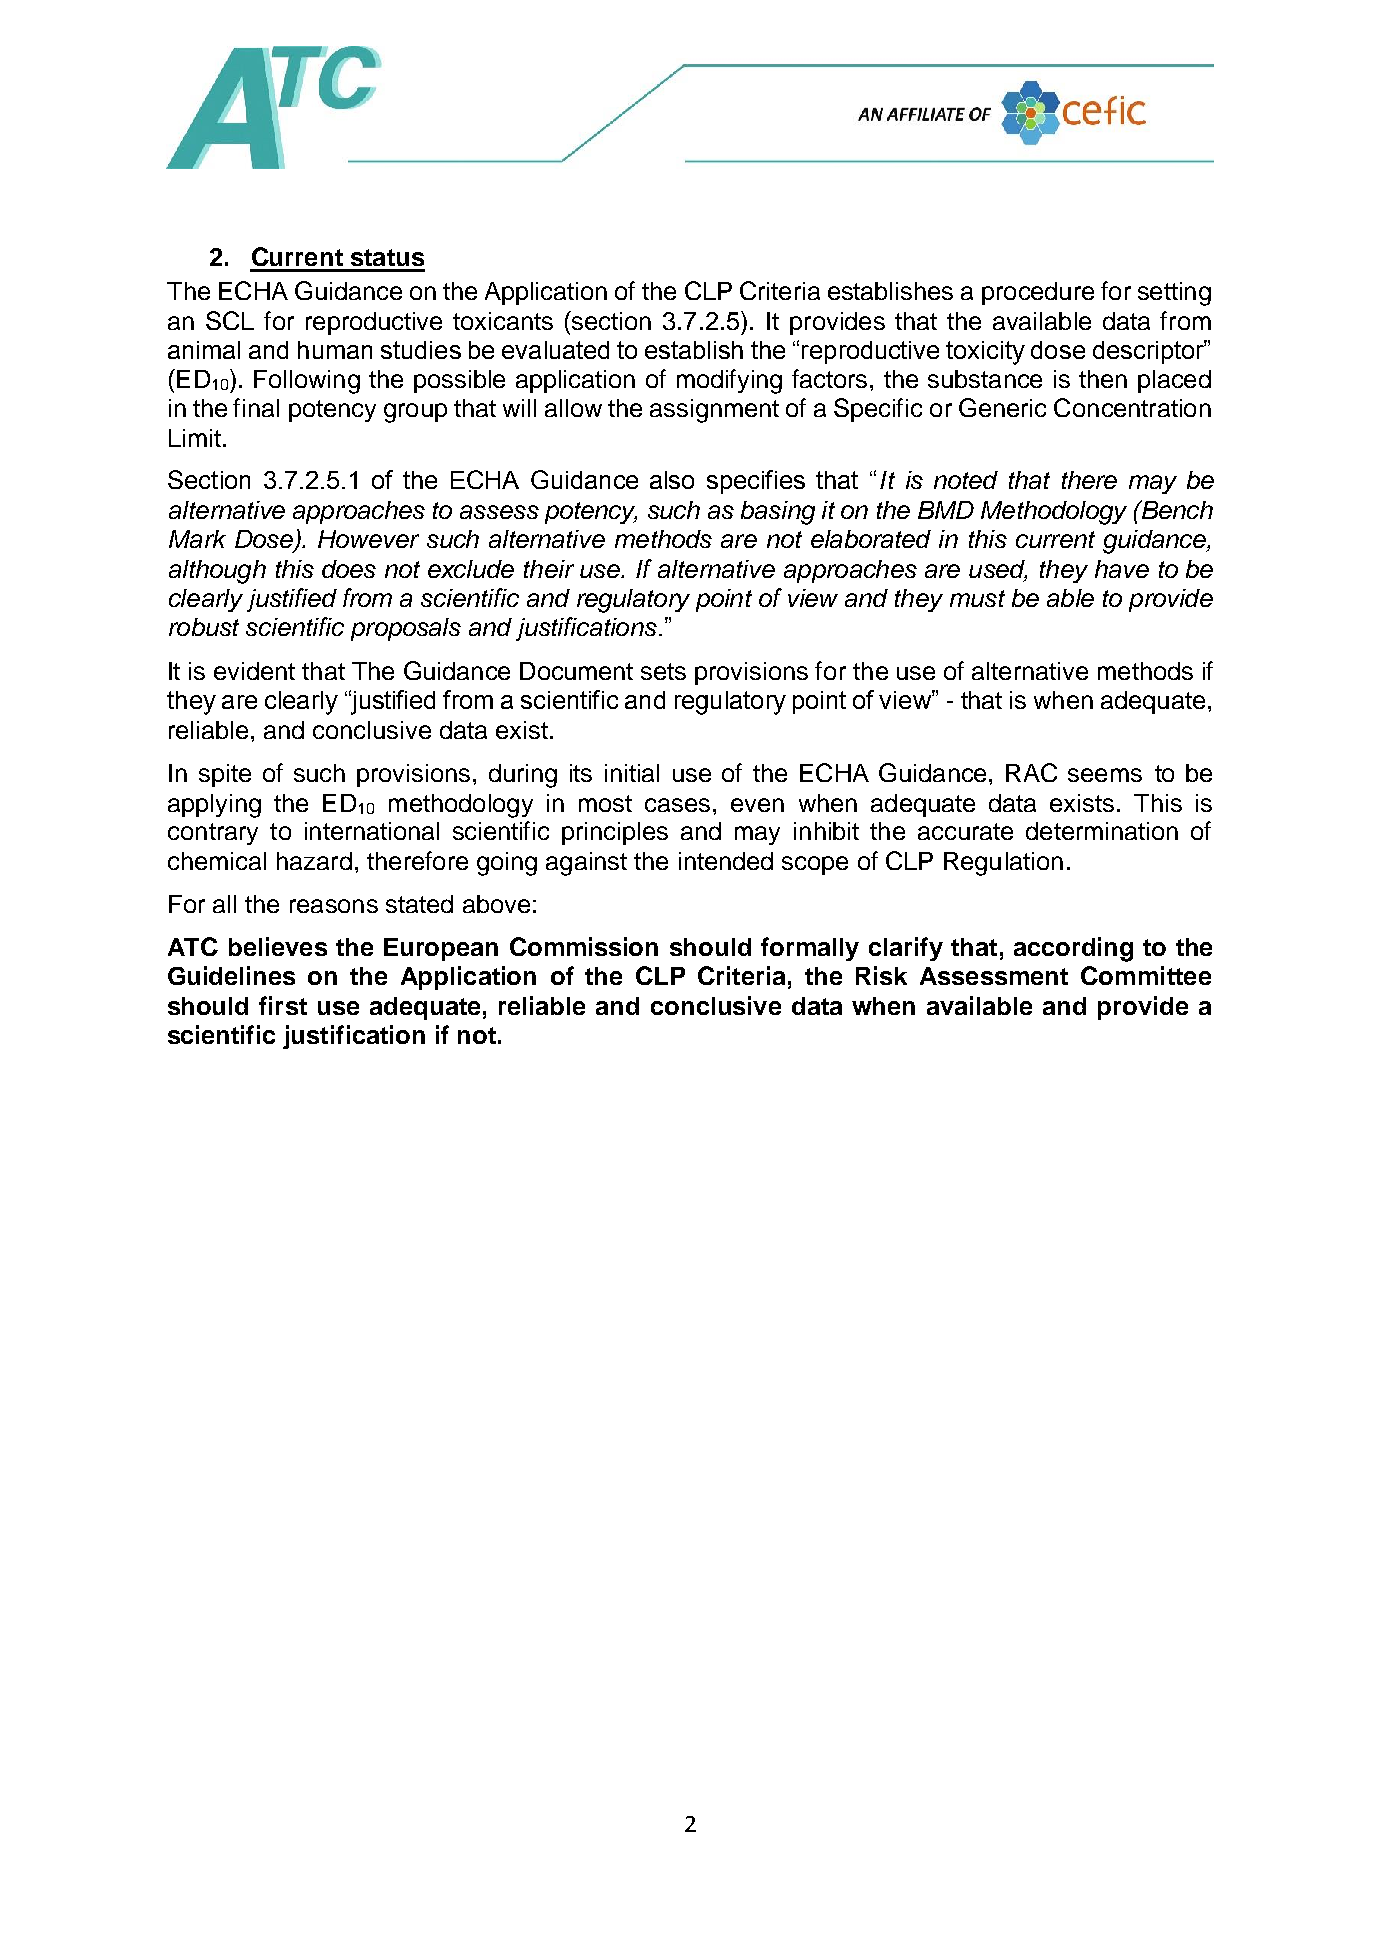  Describe the element at coordinates (584, 946) in the screenshot. I see `Commission` at that location.
